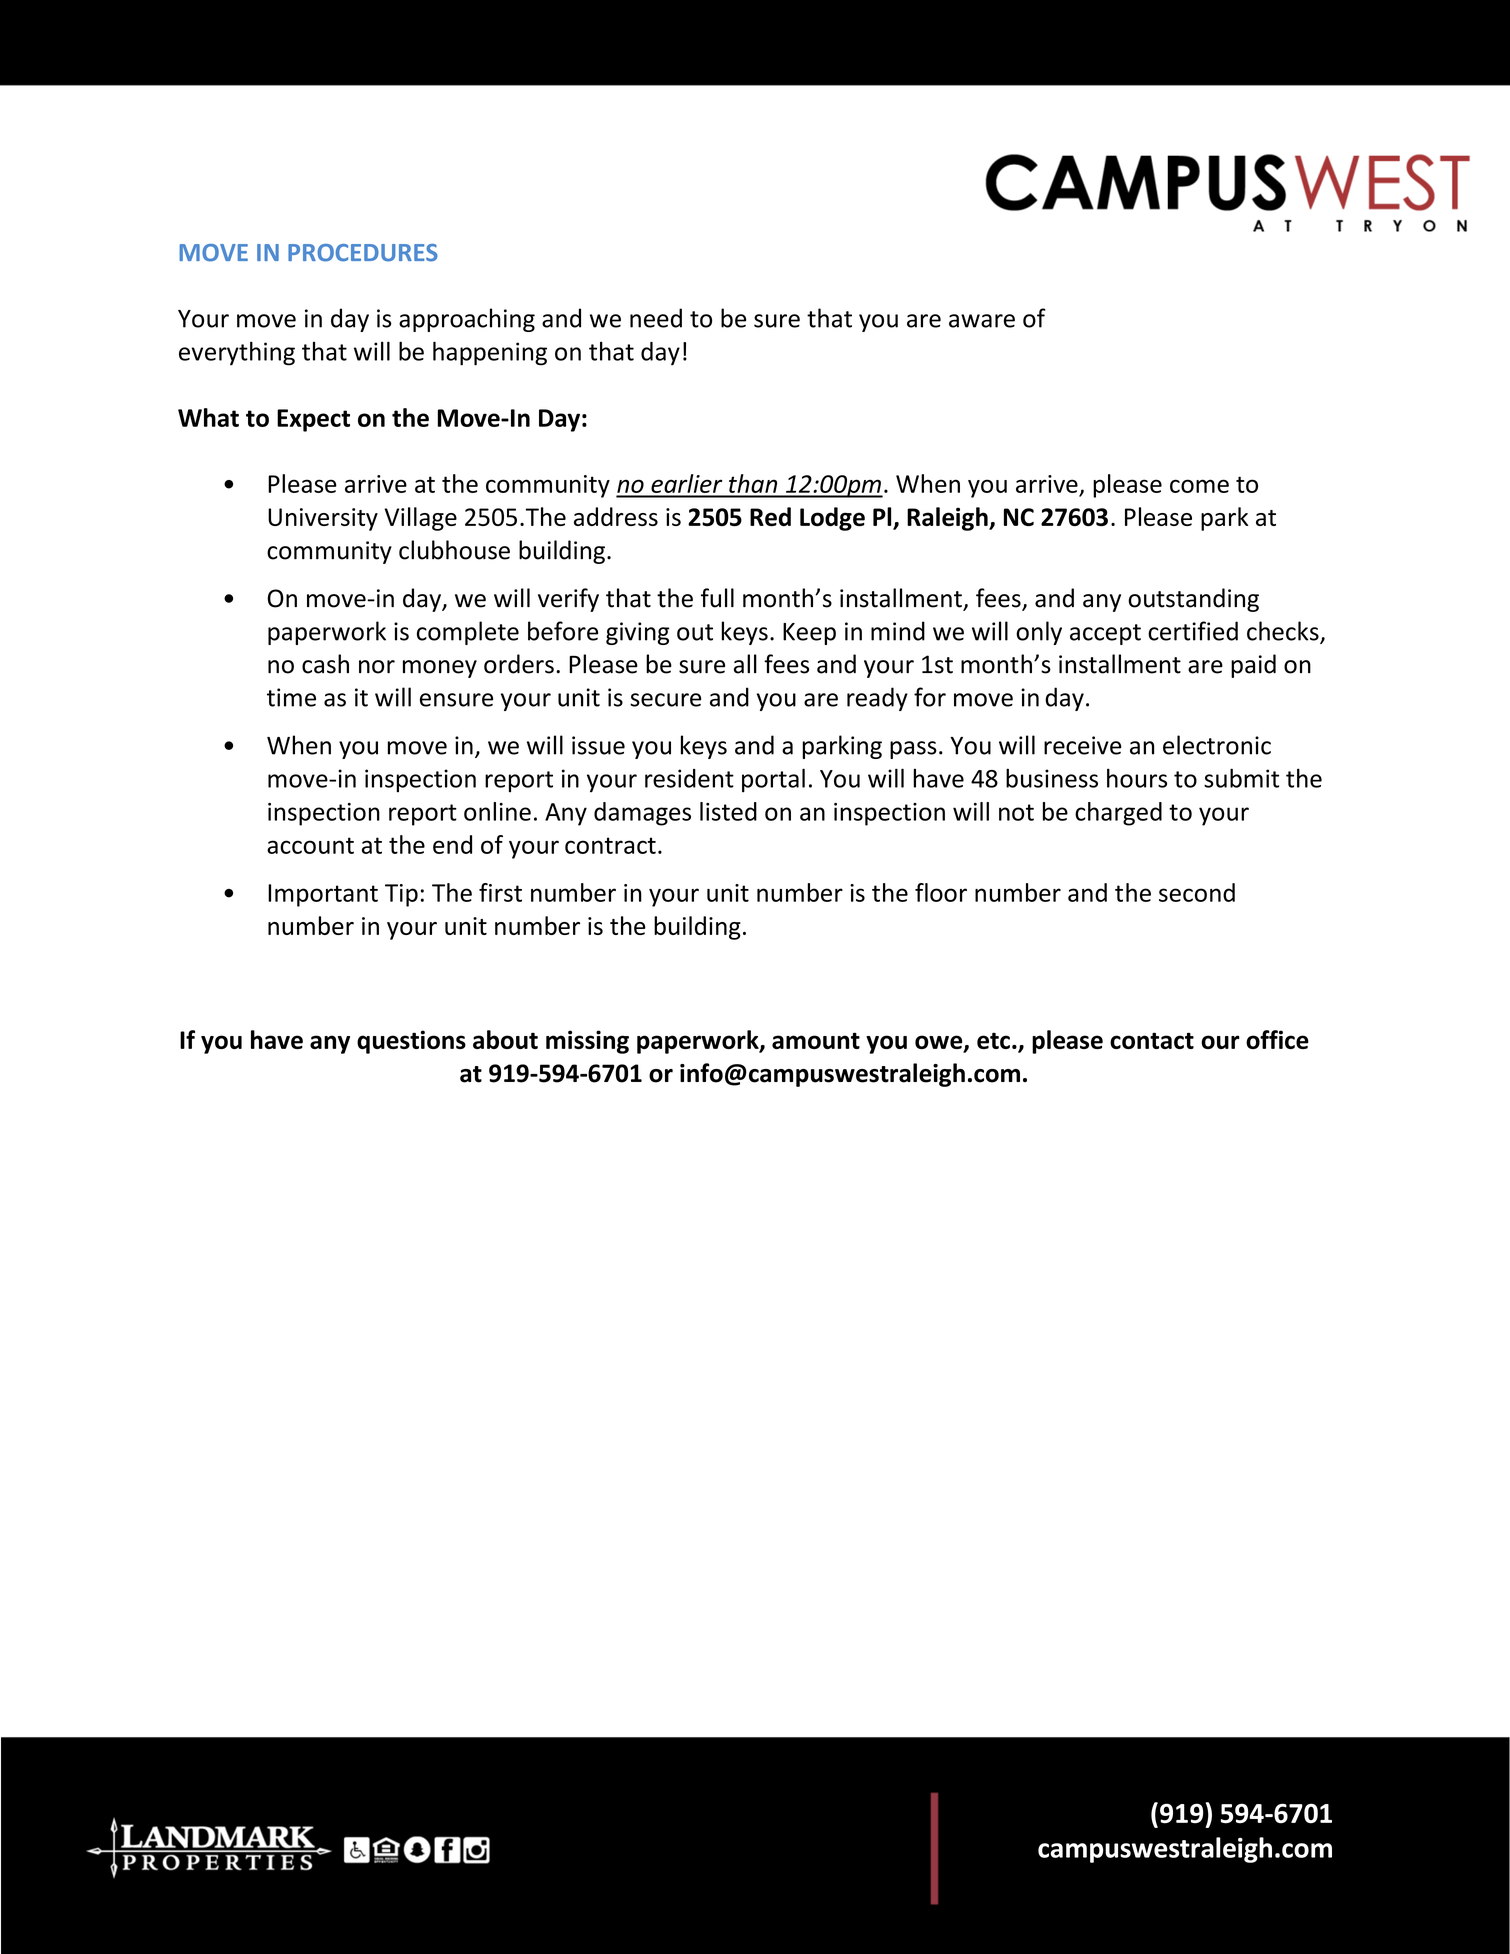 Image resolution: width=1510 pixels, height=1954 pixels. Describe the element at coordinates (1152, 1040) in the page. I see `contact` at that location.
